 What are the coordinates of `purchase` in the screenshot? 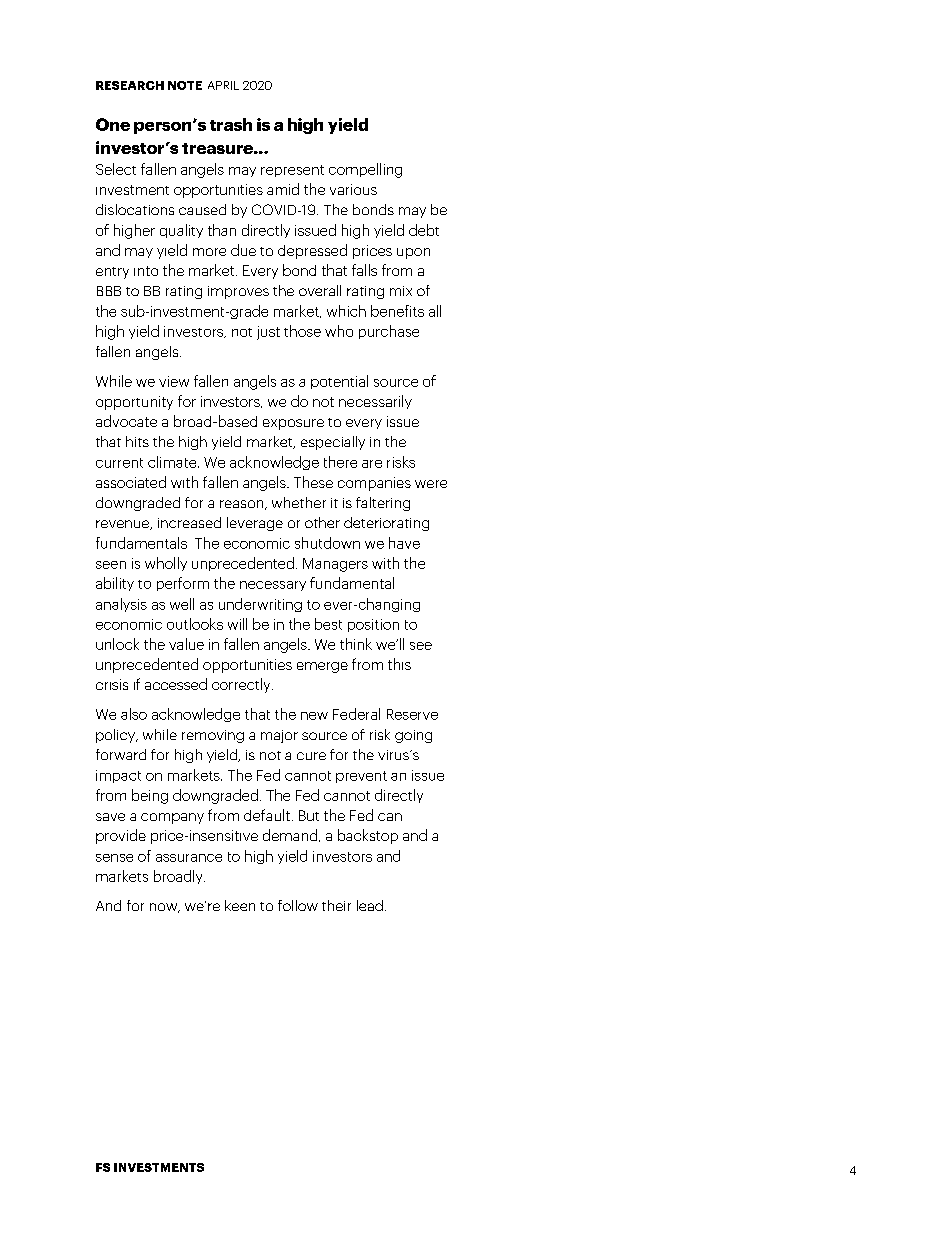 It's located at (389, 332).
